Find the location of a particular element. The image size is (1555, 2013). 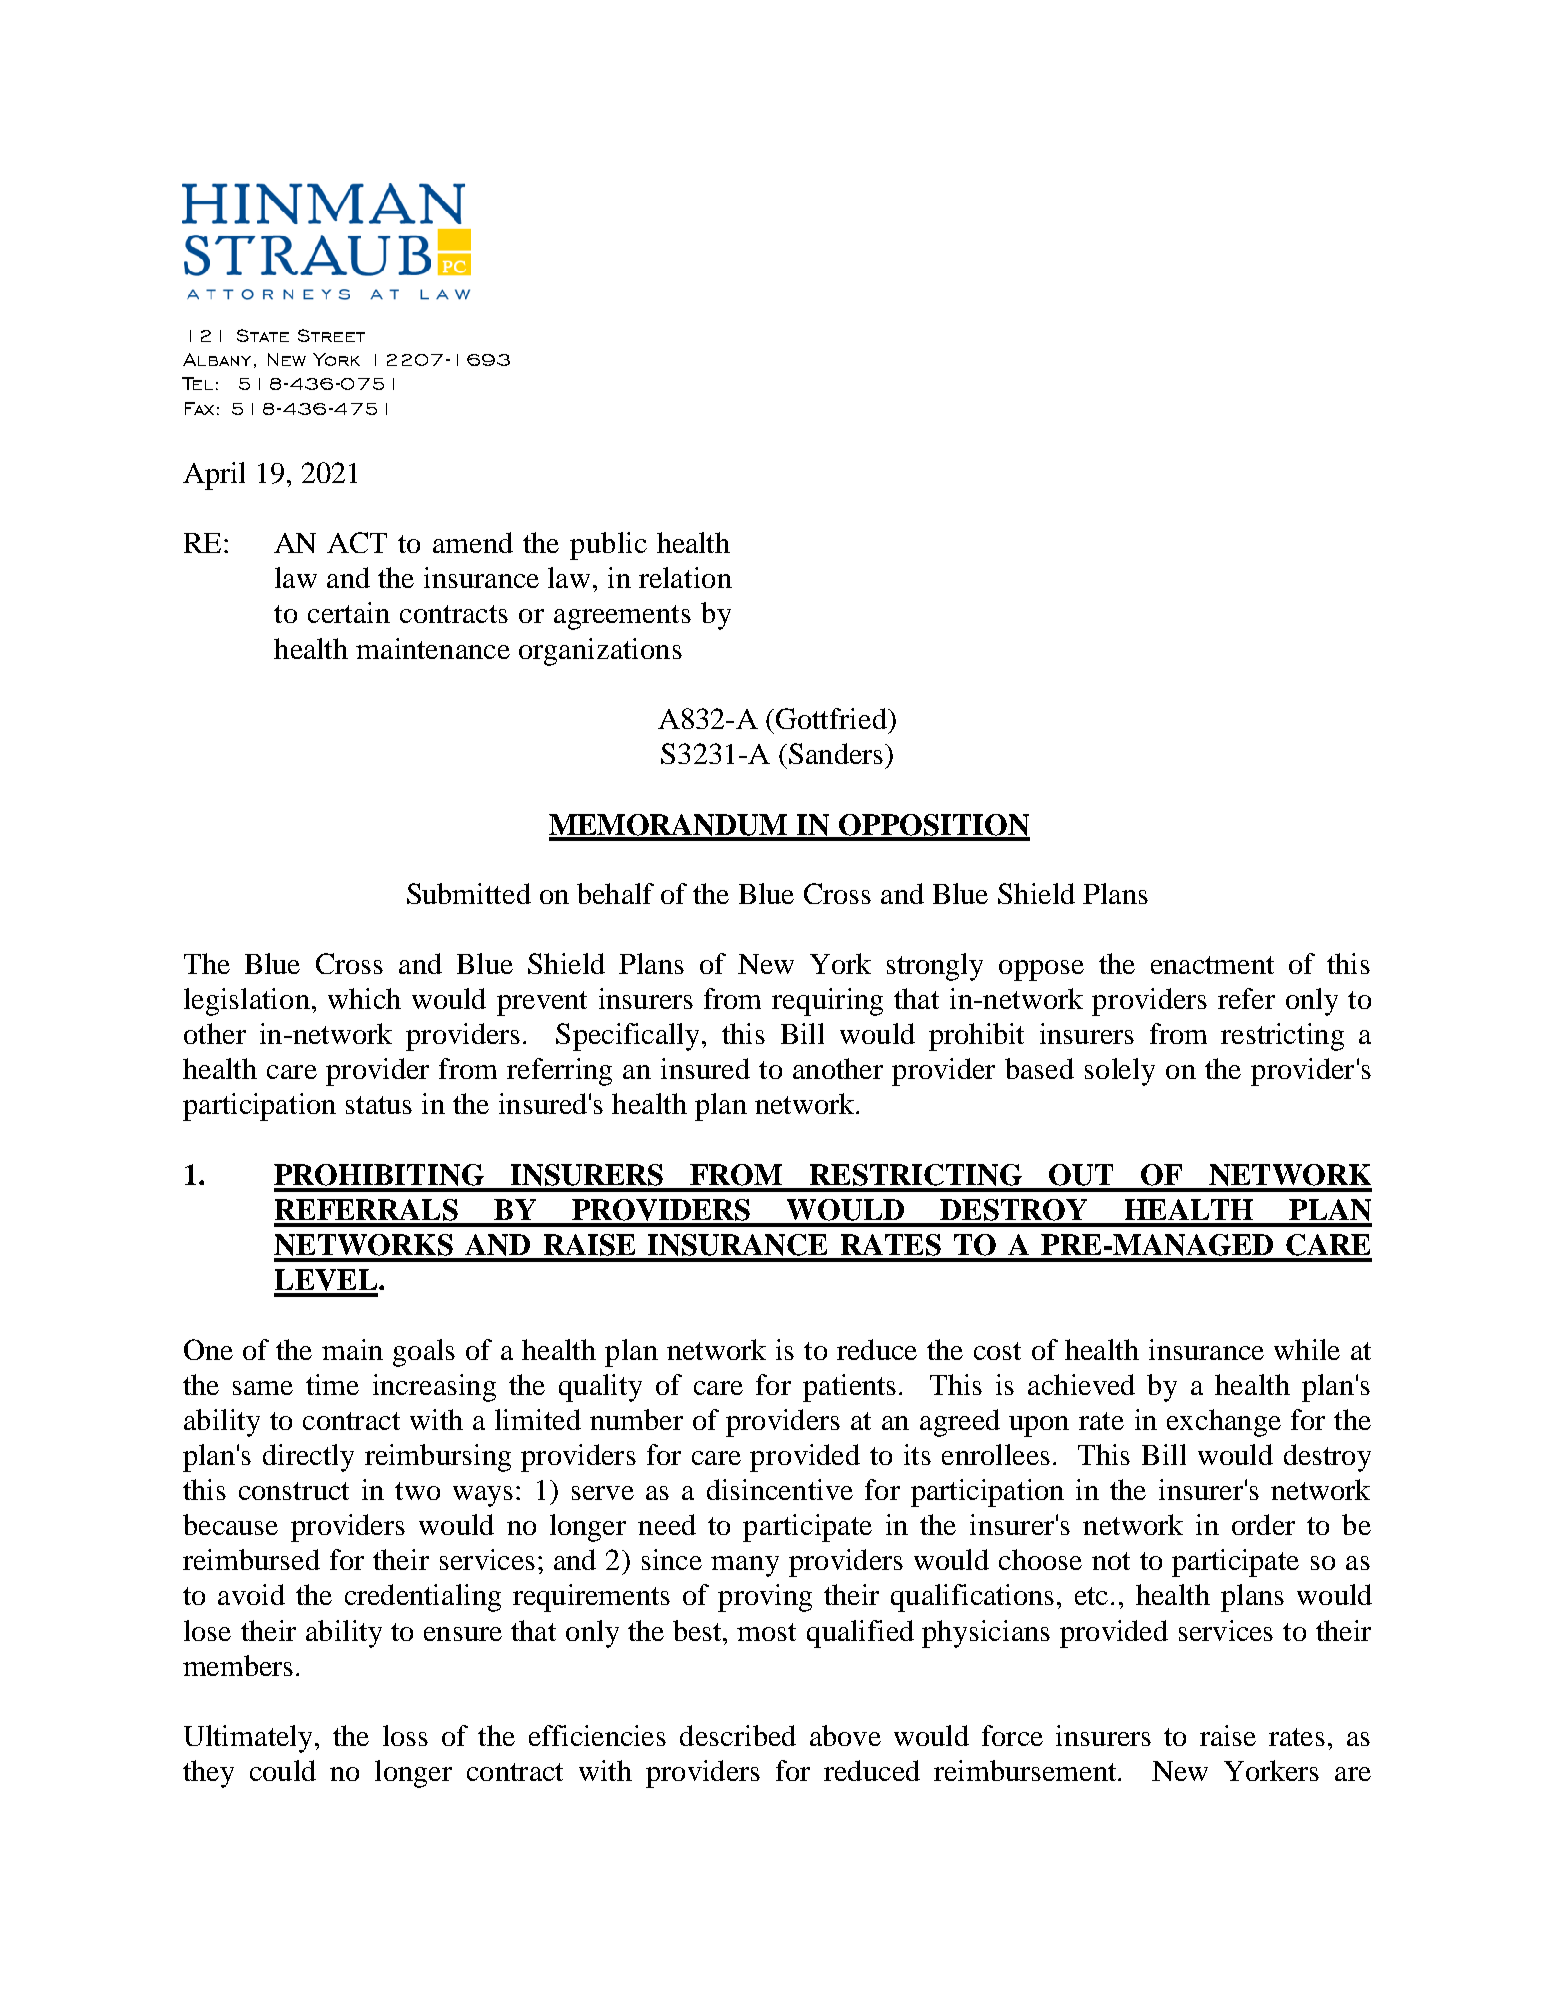

Sanders is located at coordinates (837, 753).
